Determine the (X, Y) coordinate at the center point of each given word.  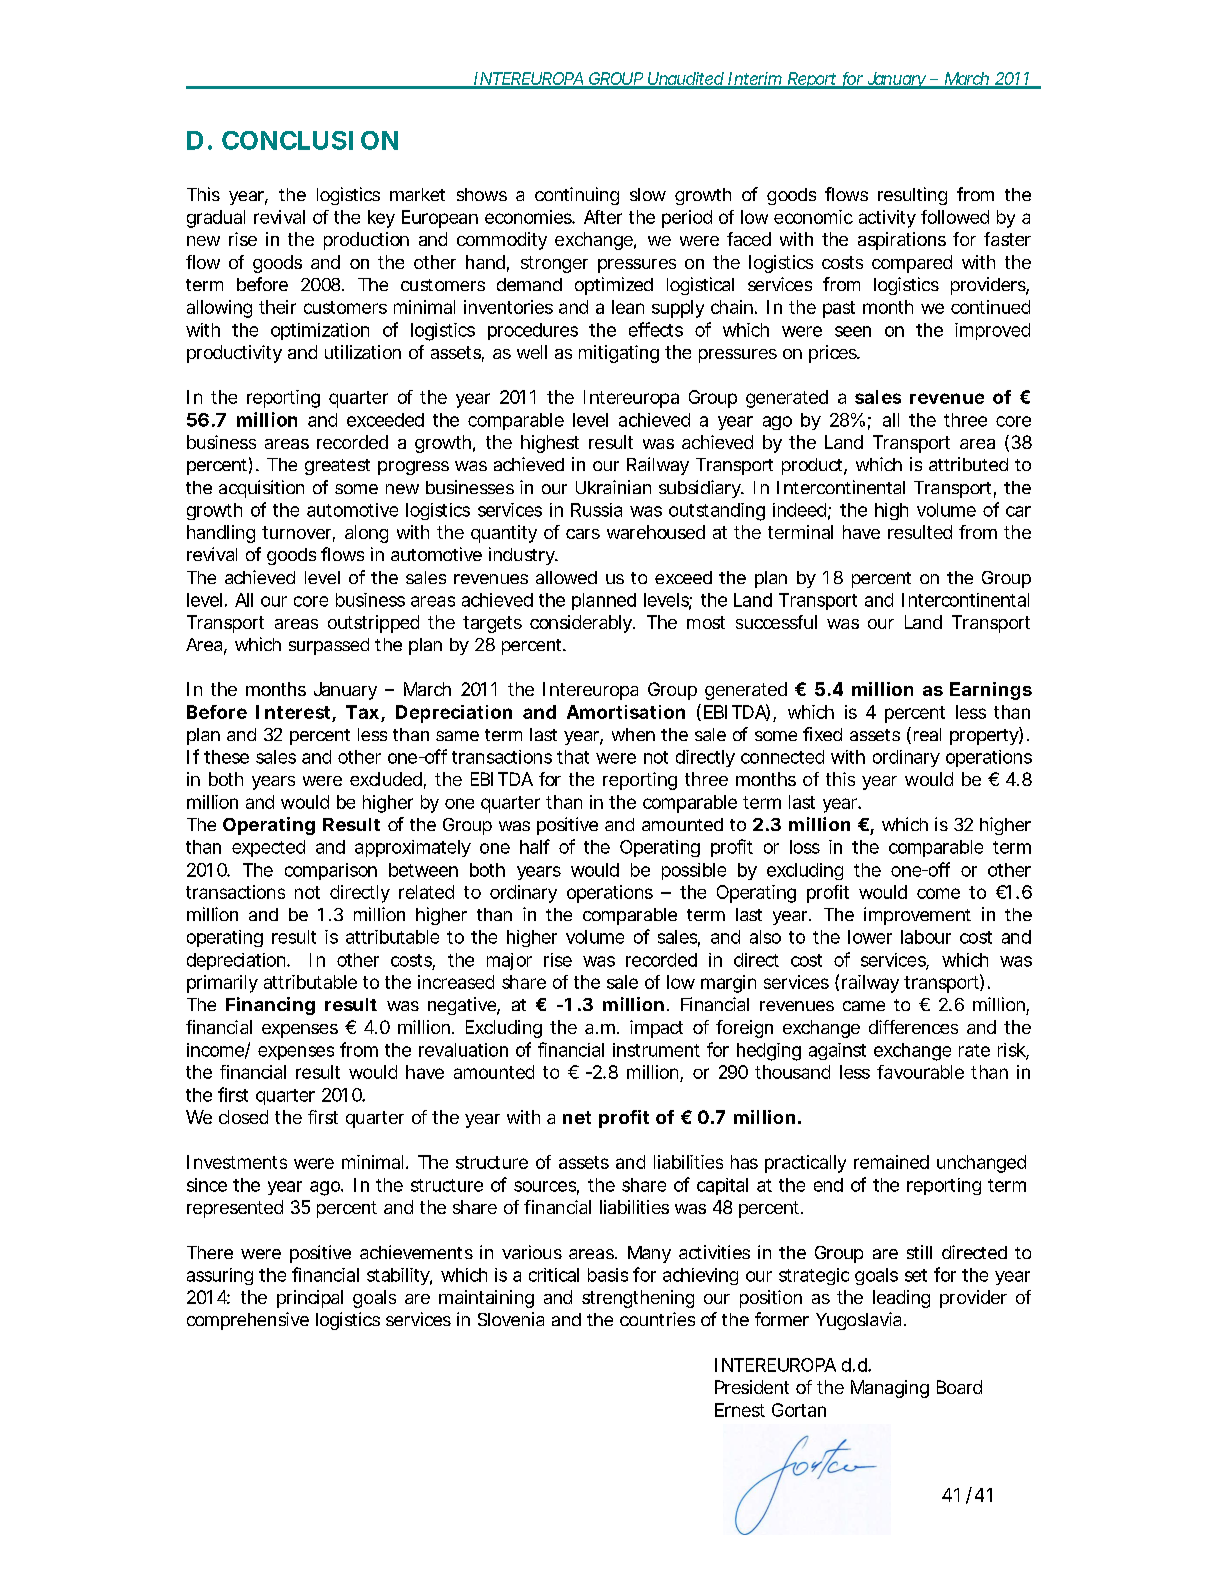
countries (657, 1319)
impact (656, 1029)
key (381, 219)
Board (959, 1387)
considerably (581, 624)
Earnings (991, 691)
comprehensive (248, 1321)
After (603, 217)
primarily (222, 984)
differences (913, 1027)
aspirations (902, 241)
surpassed (329, 646)
